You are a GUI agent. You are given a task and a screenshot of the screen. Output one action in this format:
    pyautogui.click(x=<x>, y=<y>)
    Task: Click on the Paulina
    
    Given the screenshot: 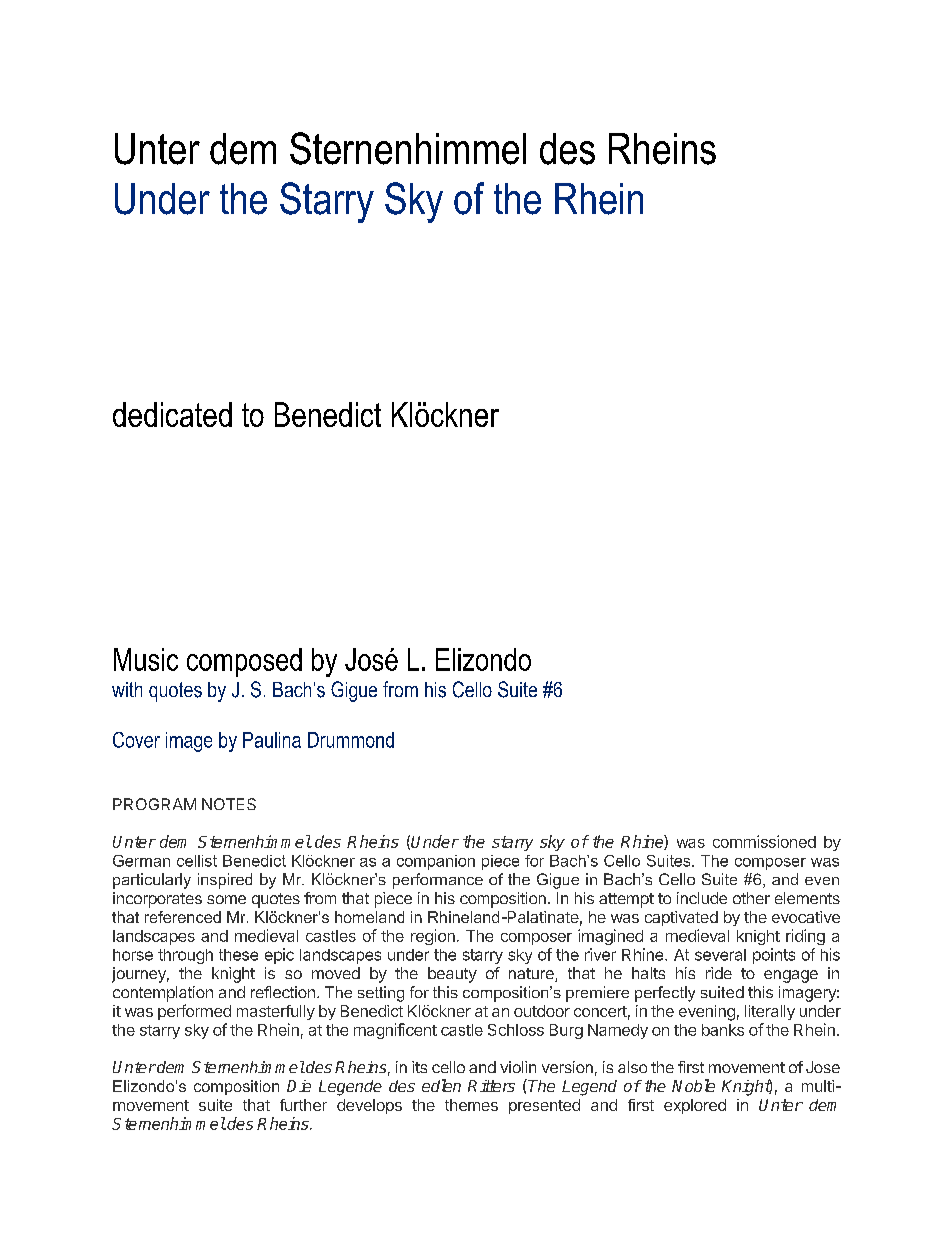 What is the action you would take?
    pyautogui.click(x=272, y=740)
